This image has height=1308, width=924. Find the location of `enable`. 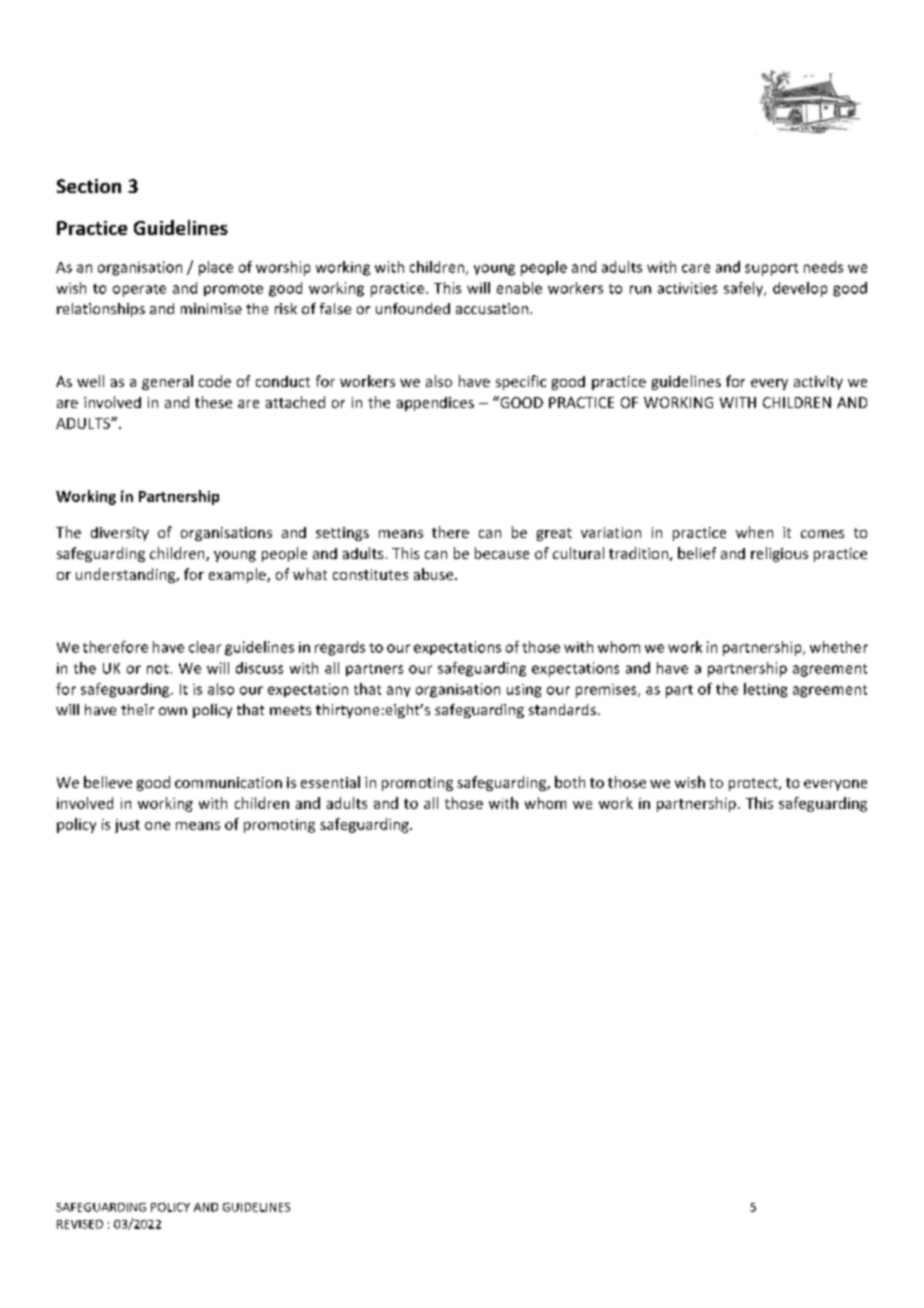

enable is located at coordinates (519, 288).
